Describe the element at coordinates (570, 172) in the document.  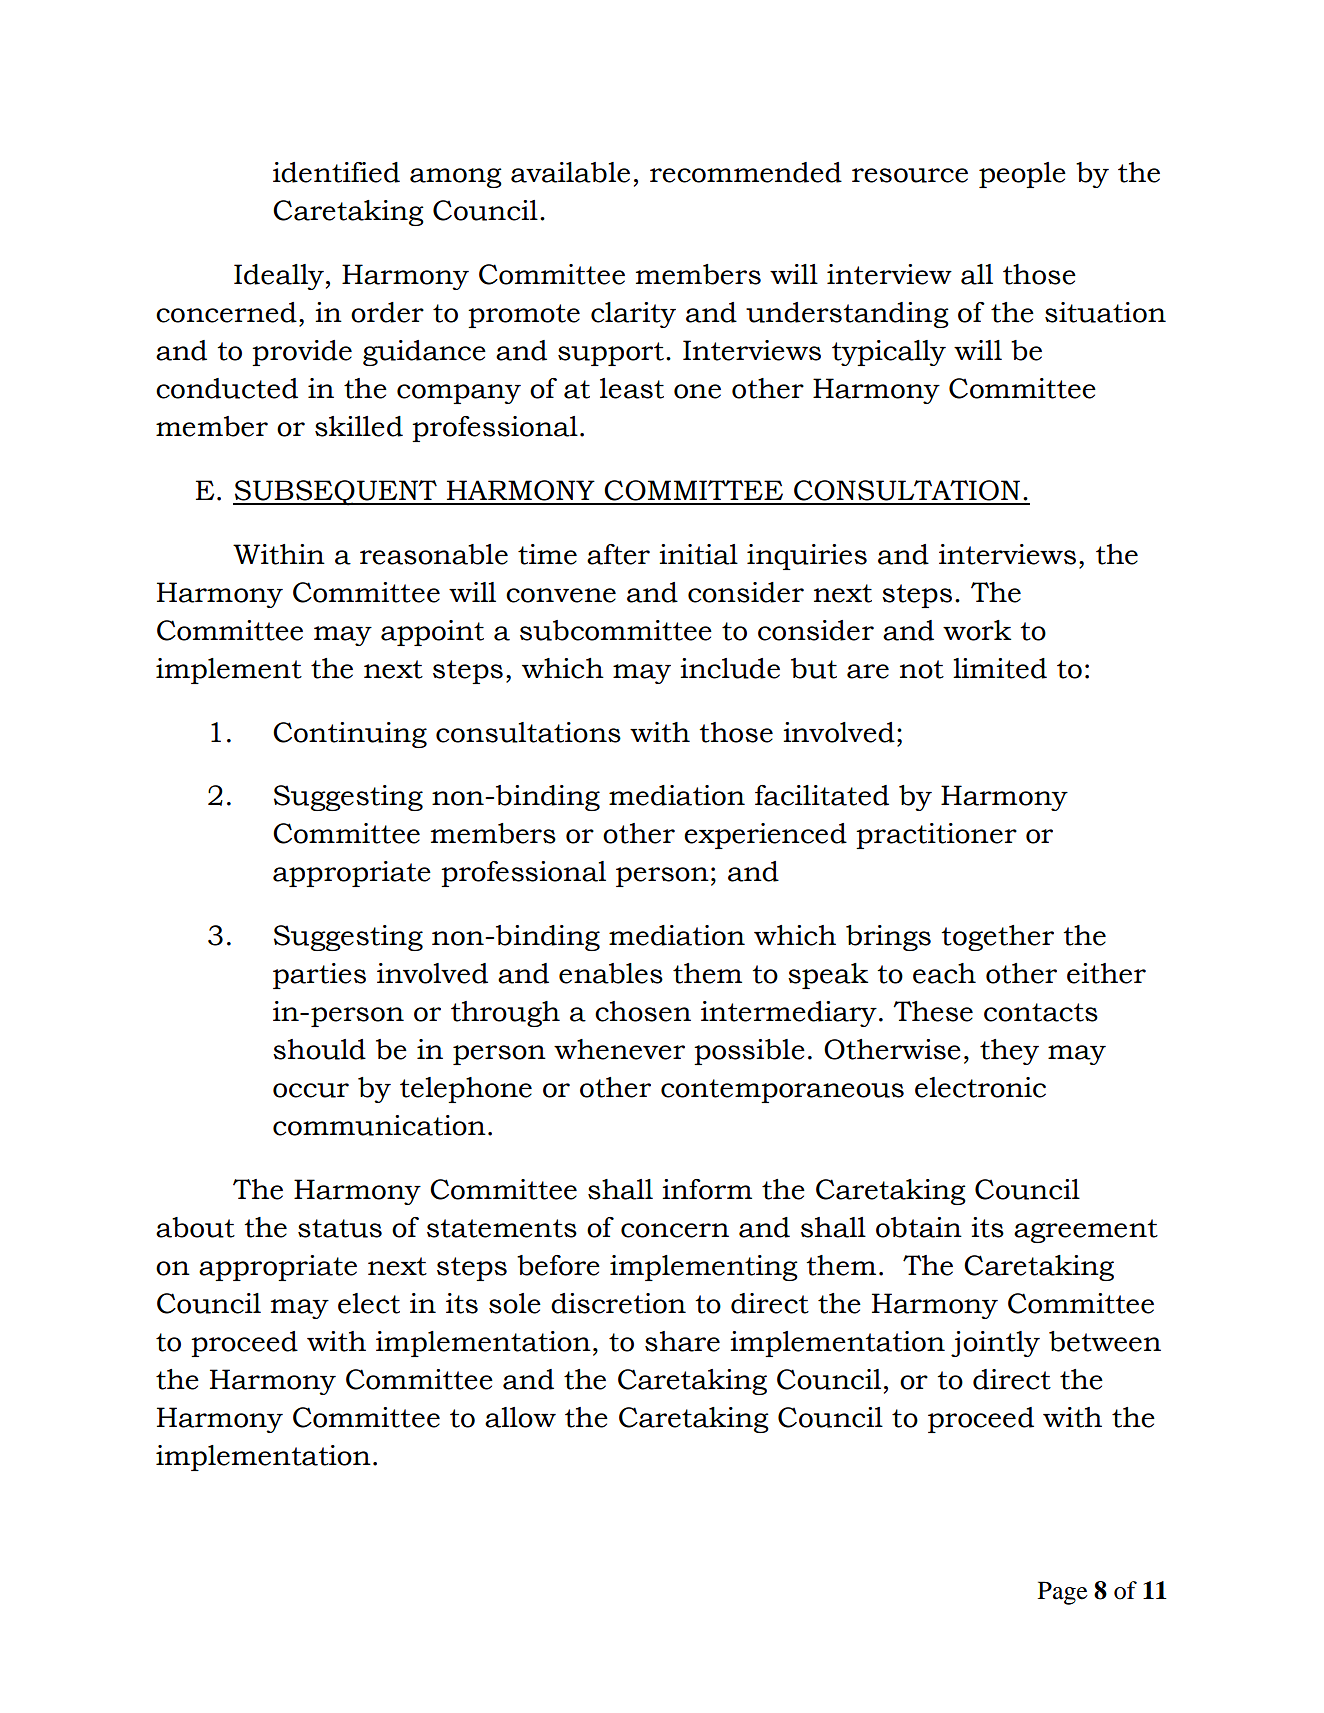
I see `available` at that location.
